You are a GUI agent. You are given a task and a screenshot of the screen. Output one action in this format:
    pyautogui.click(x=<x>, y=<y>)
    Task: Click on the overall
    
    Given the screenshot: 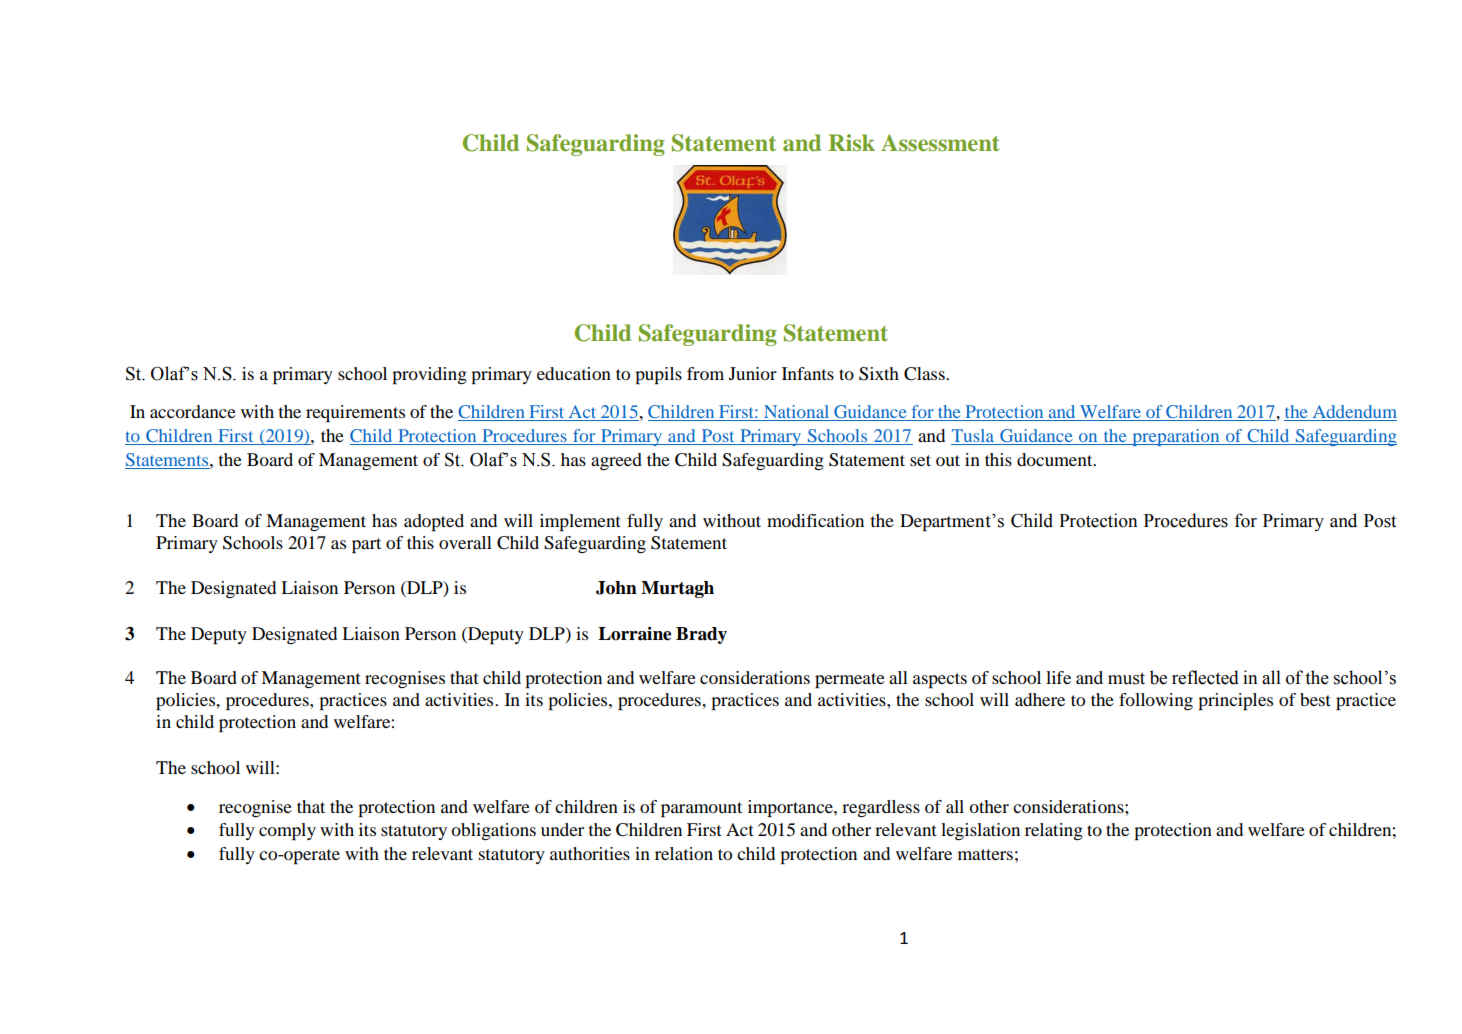 What is the action you would take?
    pyautogui.click(x=465, y=542)
